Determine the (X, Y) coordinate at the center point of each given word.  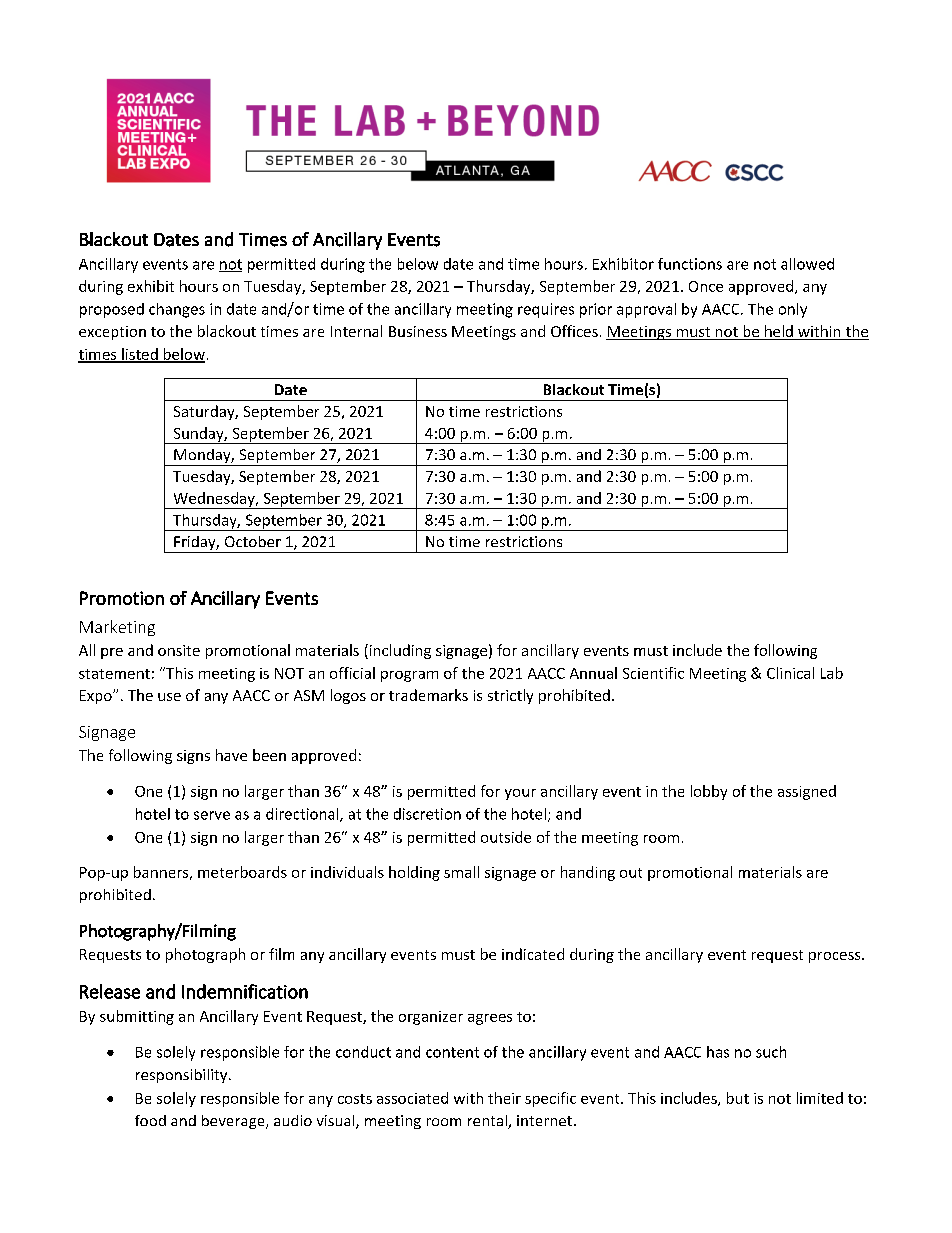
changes (177, 310)
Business (418, 331)
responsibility (183, 1076)
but (738, 1098)
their (504, 1098)
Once (706, 286)
